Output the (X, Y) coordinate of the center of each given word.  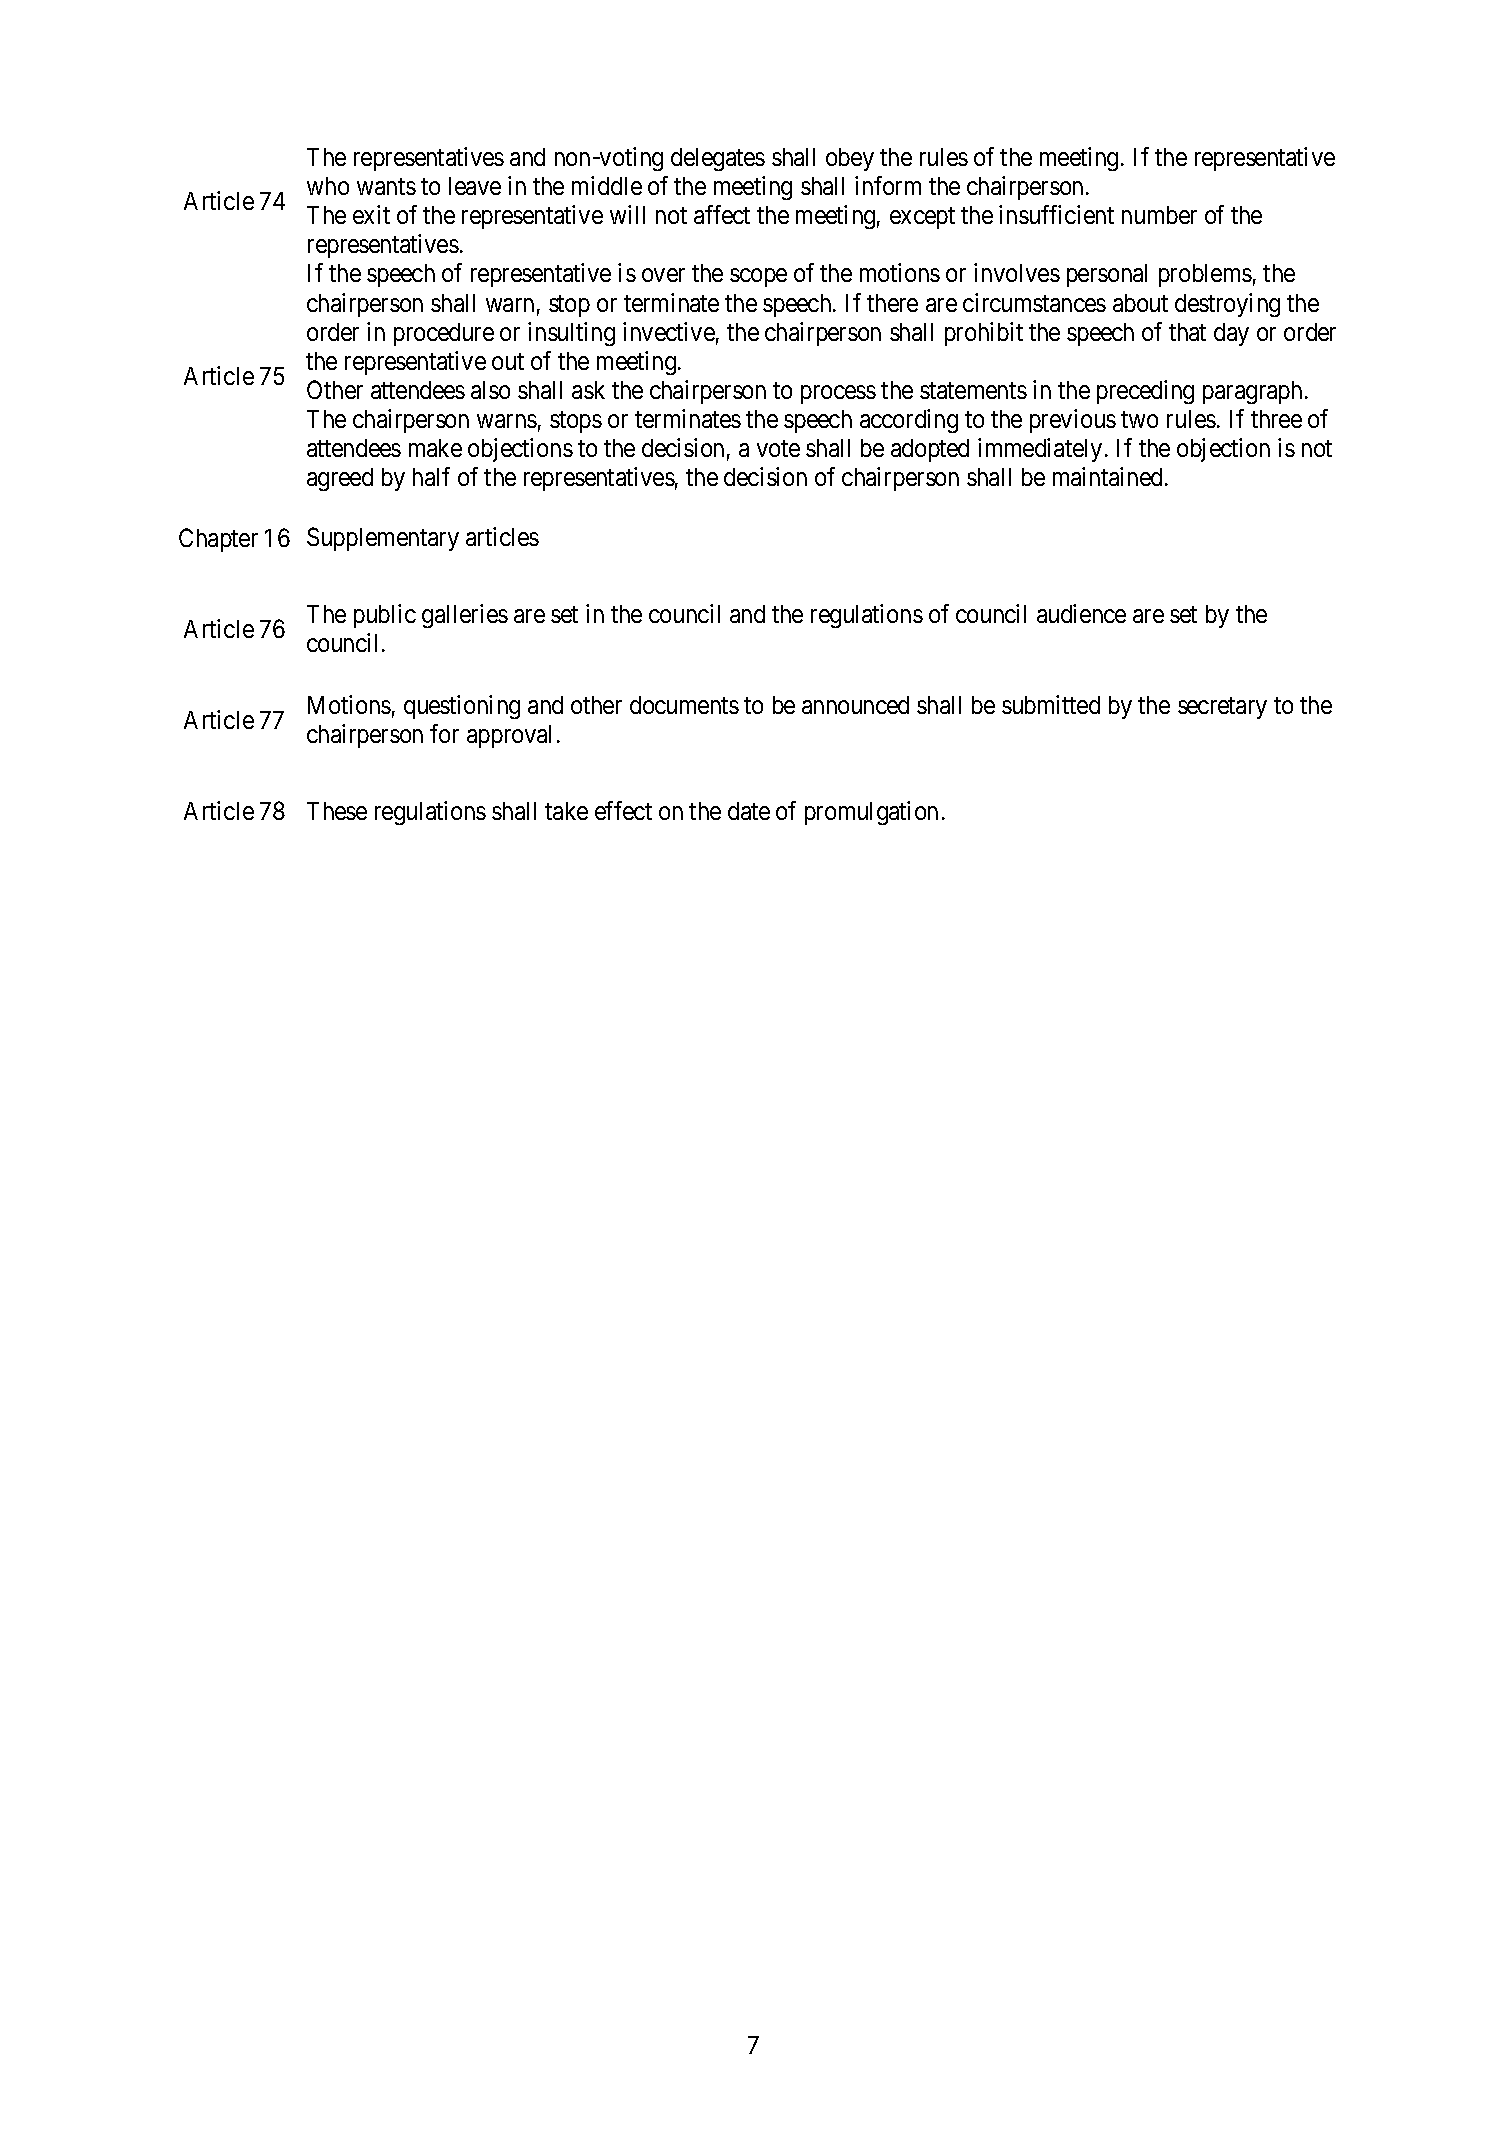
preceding (1145, 392)
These (337, 811)
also (490, 390)
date (749, 811)
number (1159, 215)
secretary (1222, 708)
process (838, 394)
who (328, 186)
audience (1081, 613)
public (385, 616)
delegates (718, 159)
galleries (465, 616)
